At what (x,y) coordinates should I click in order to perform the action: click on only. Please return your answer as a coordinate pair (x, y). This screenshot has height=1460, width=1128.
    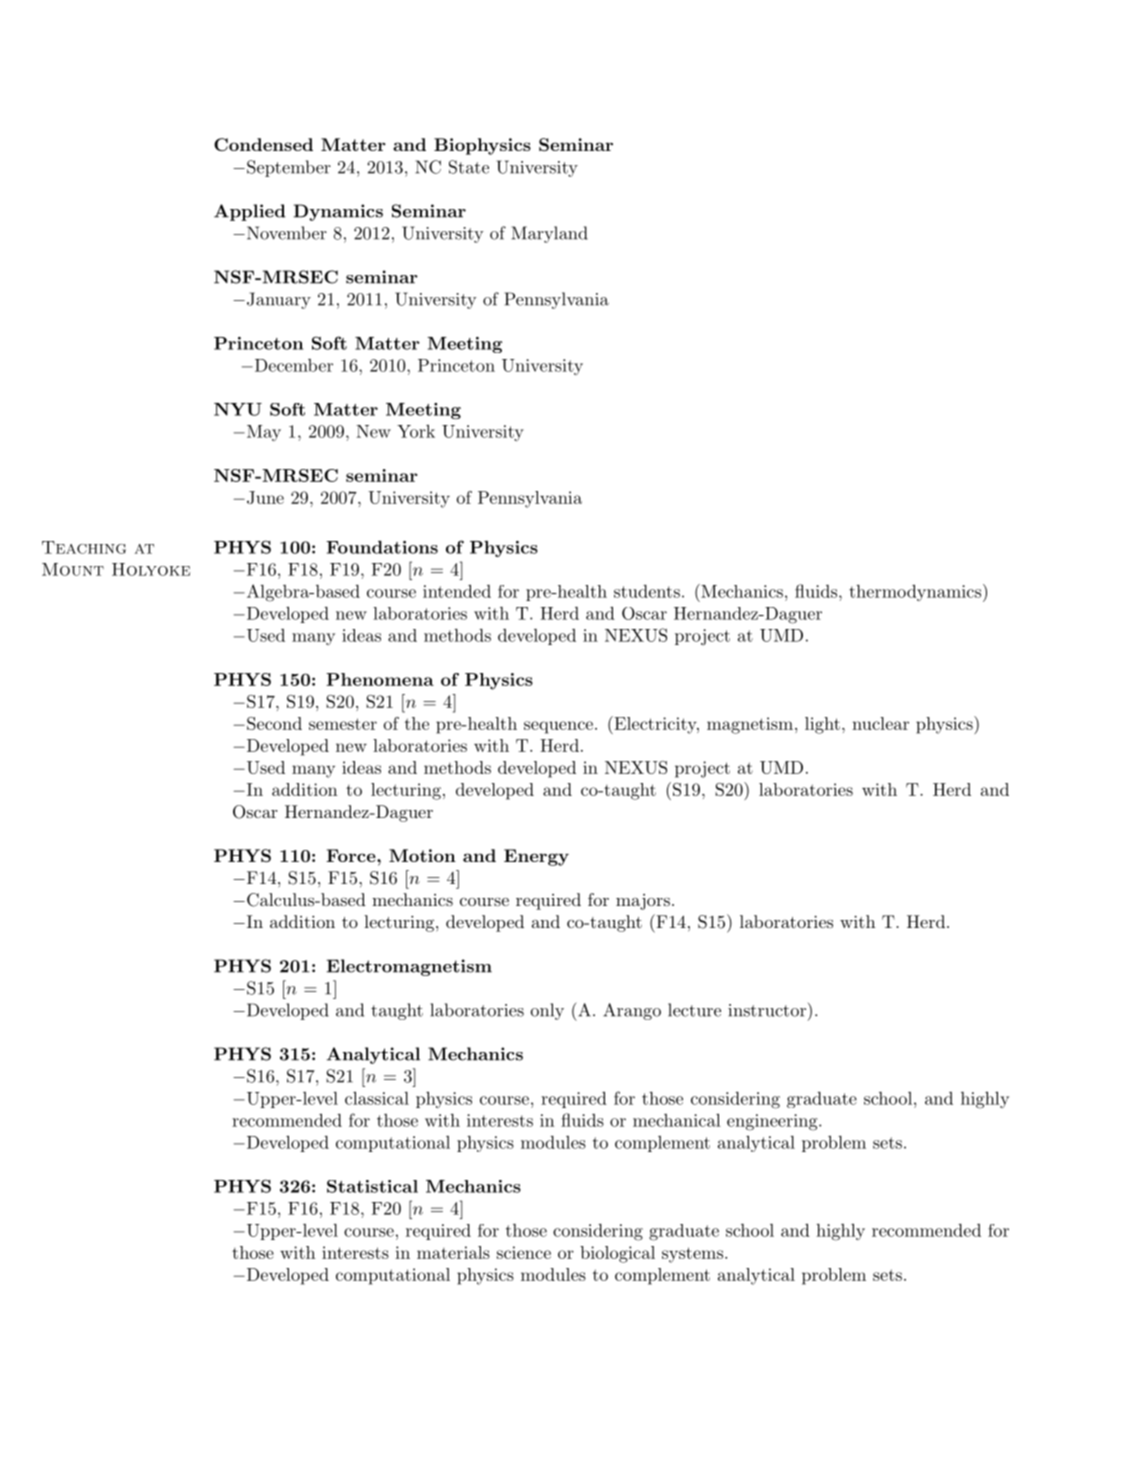
    Looking at the image, I should click on (547, 1011).
